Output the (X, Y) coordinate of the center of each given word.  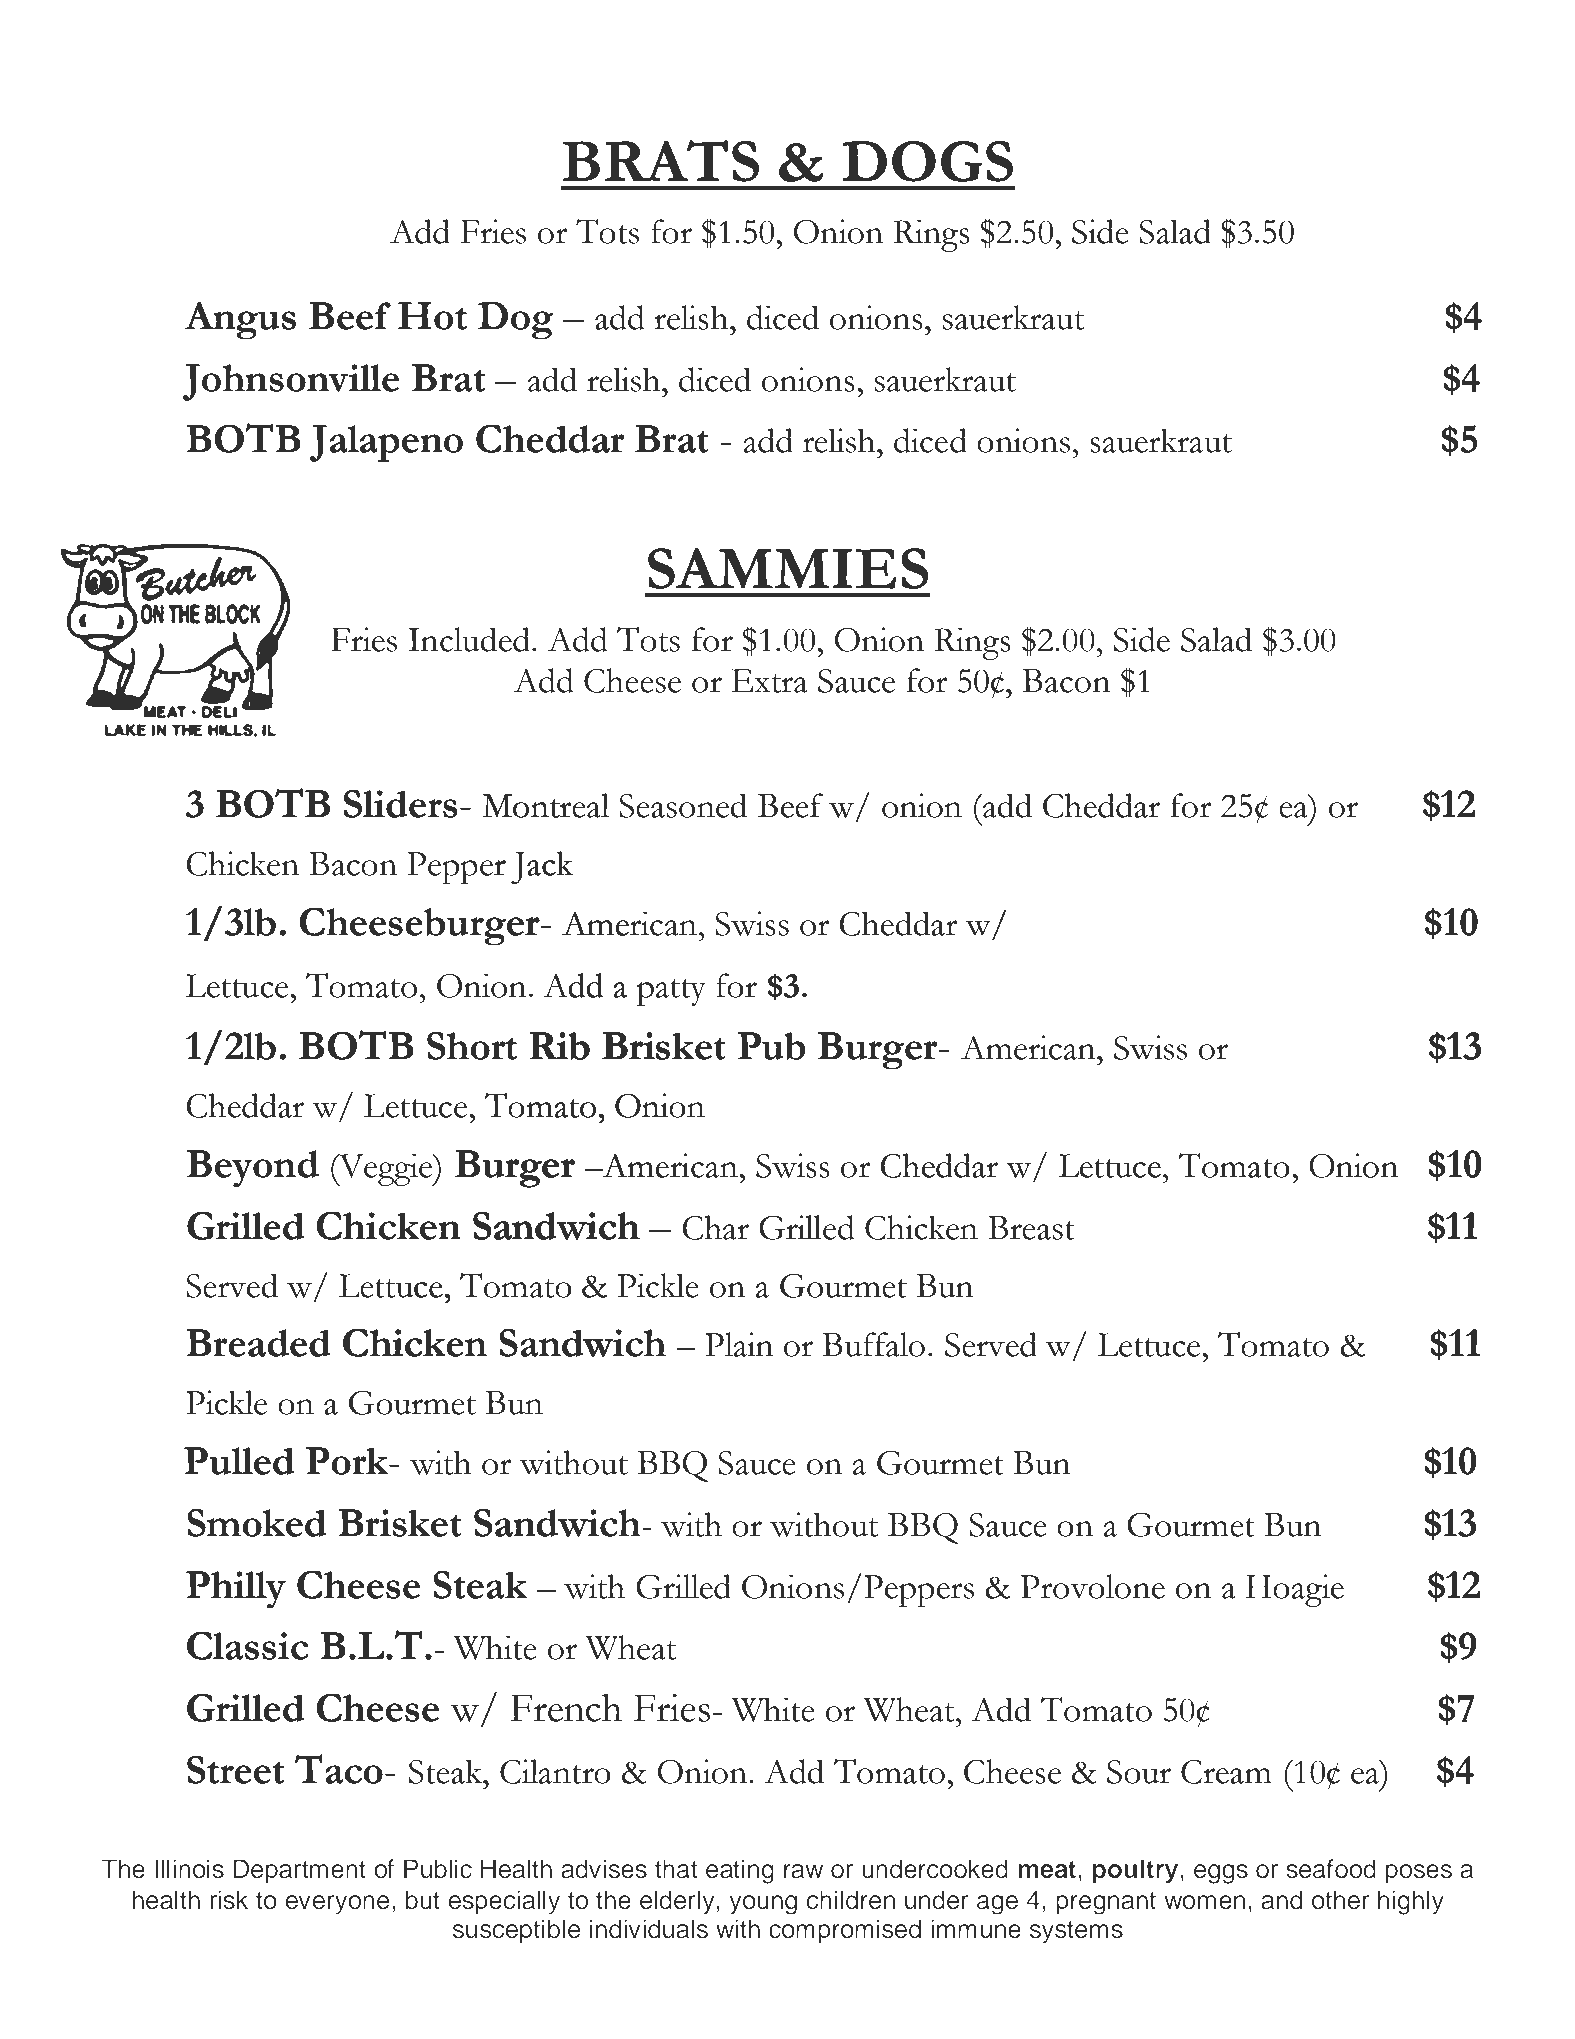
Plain (739, 1344)
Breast (1031, 1228)
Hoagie (1295, 1590)
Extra (769, 681)
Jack (542, 867)
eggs (1221, 1874)
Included (470, 639)
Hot (432, 316)
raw (803, 1871)
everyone (337, 1905)
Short (472, 1046)
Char (715, 1226)
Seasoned (683, 805)
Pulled (239, 1461)
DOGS (927, 161)
